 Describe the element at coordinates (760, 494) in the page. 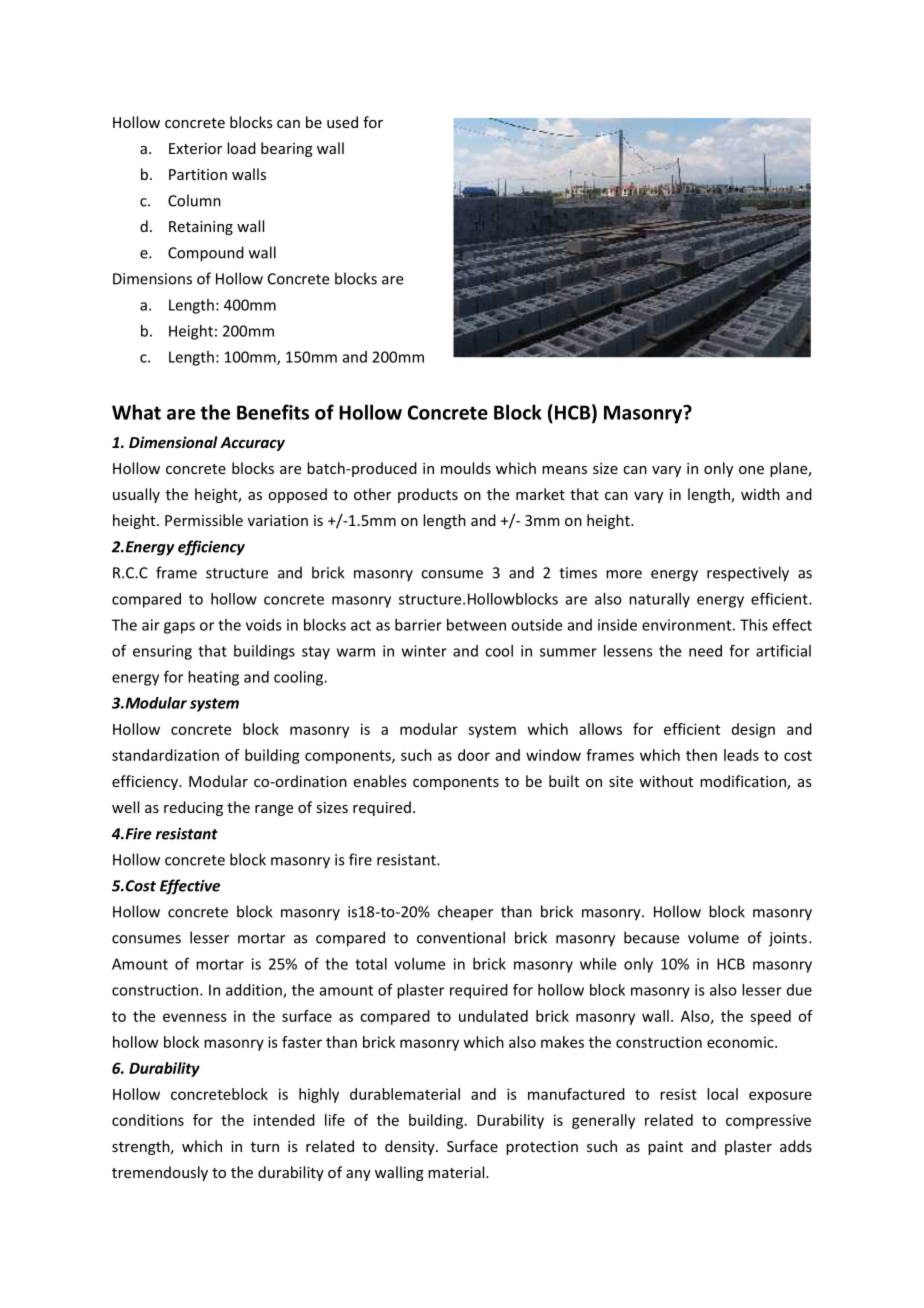

I see `width` at that location.
